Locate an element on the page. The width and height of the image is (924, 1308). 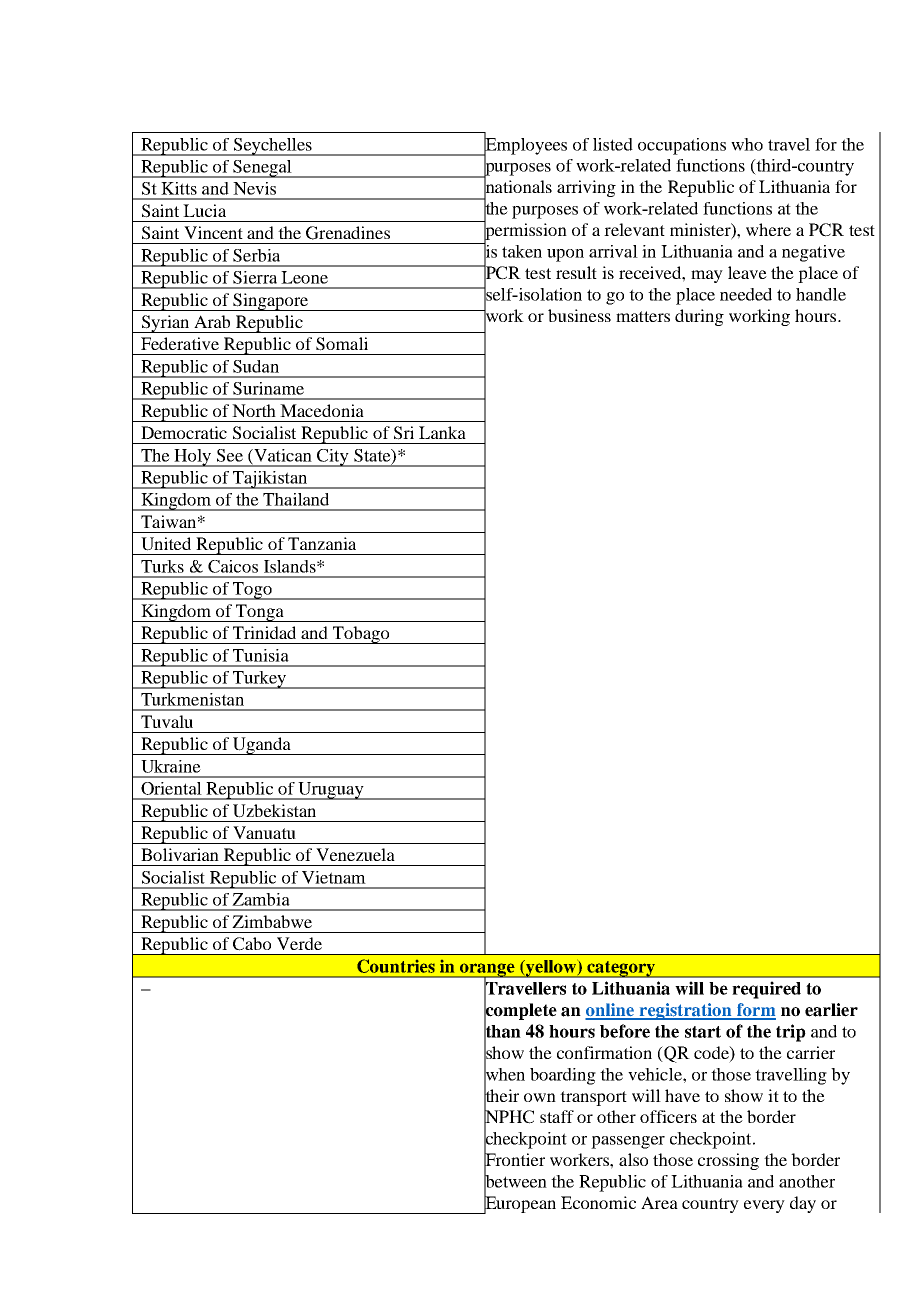
Cabo is located at coordinates (252, 944).
